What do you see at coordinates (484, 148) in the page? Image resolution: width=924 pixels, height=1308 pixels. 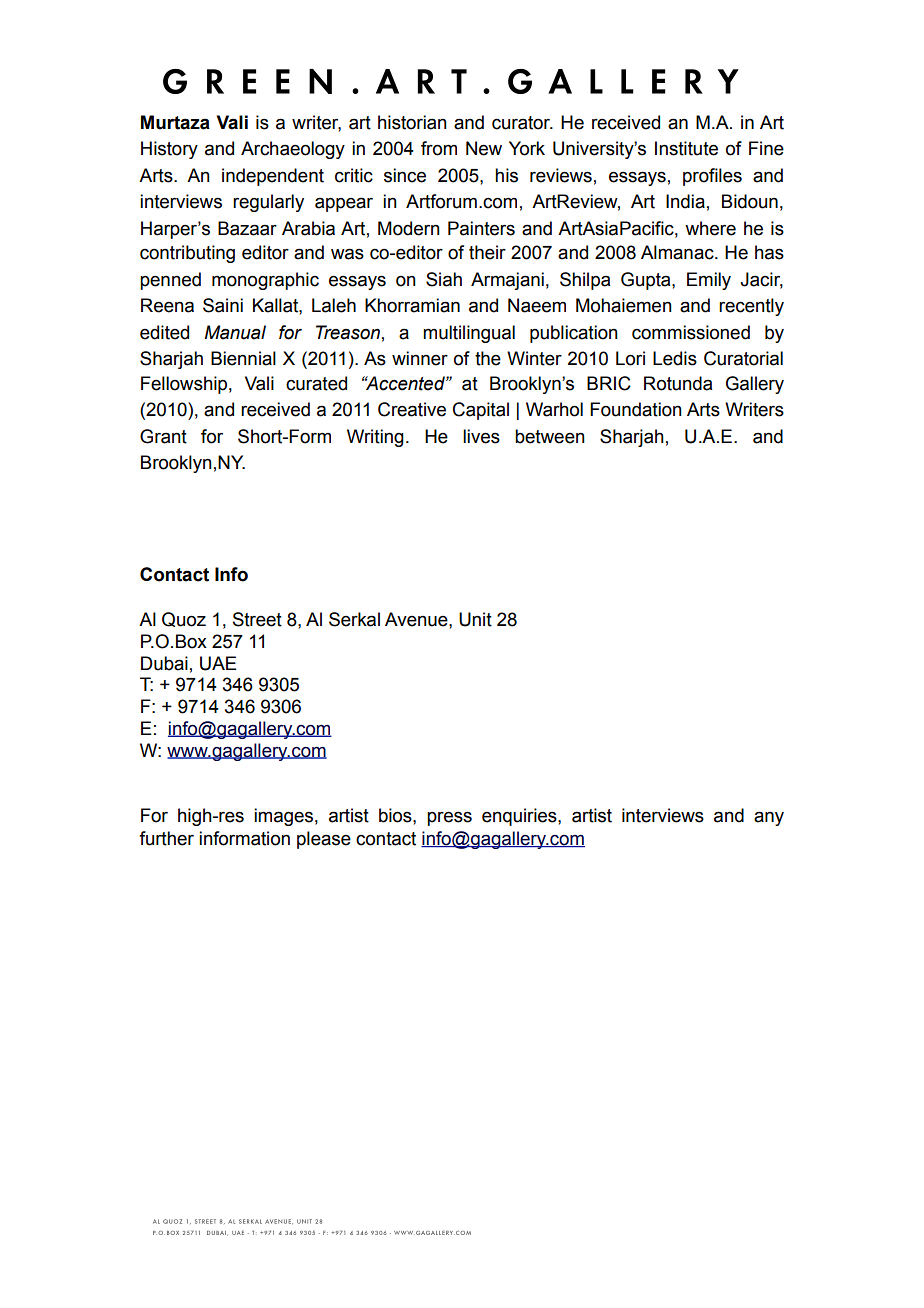 I see `New` at bounding box center [484, 148].
